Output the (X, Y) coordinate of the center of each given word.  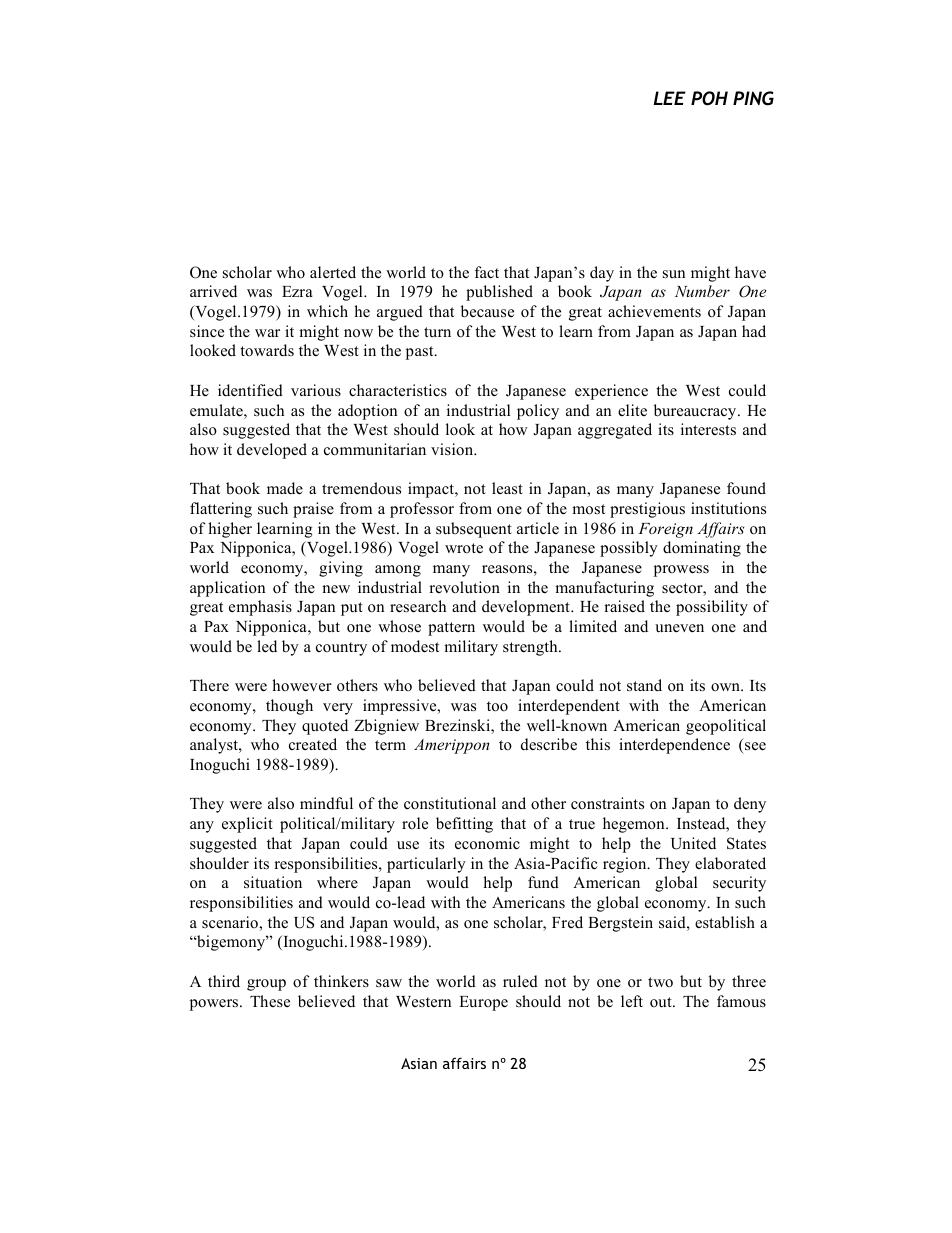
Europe (483, 1003)
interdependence (674, 746)
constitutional (450, 803)
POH (709, 98)
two (660, 982)
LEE (669, 98)
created (313, 744)
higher (230, 530)
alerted (333, 272)
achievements (654, 311)
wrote (464, 548)
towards (267, 350)
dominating (702, 549)
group (266, 985)
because (487, 311)
